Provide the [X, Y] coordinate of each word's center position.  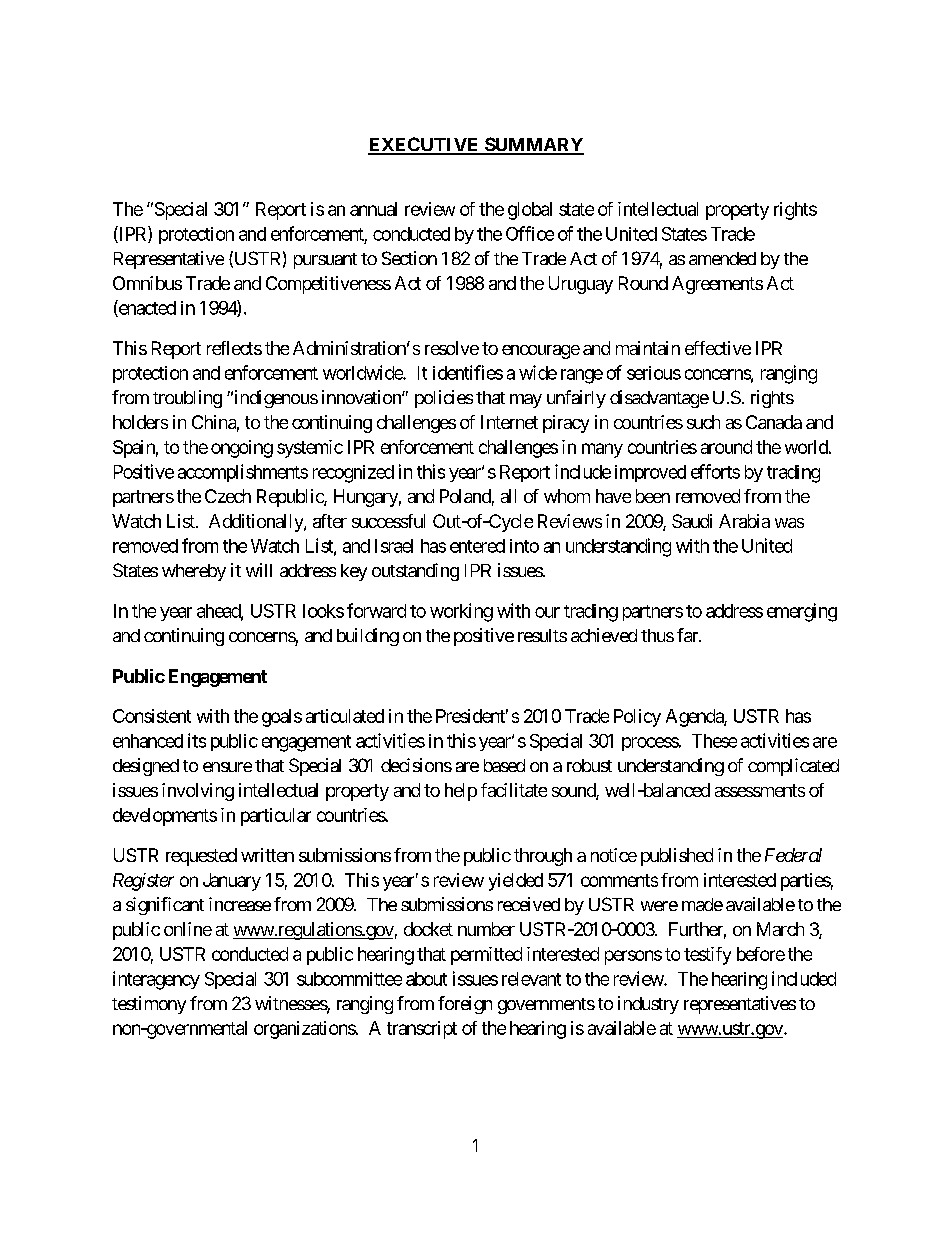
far [688, 635]
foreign [465, 1005]
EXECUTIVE [424, 145]
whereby [194, 572]
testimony [149, 1005]
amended [722, 258]
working [461, 612]
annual [373, 209]
